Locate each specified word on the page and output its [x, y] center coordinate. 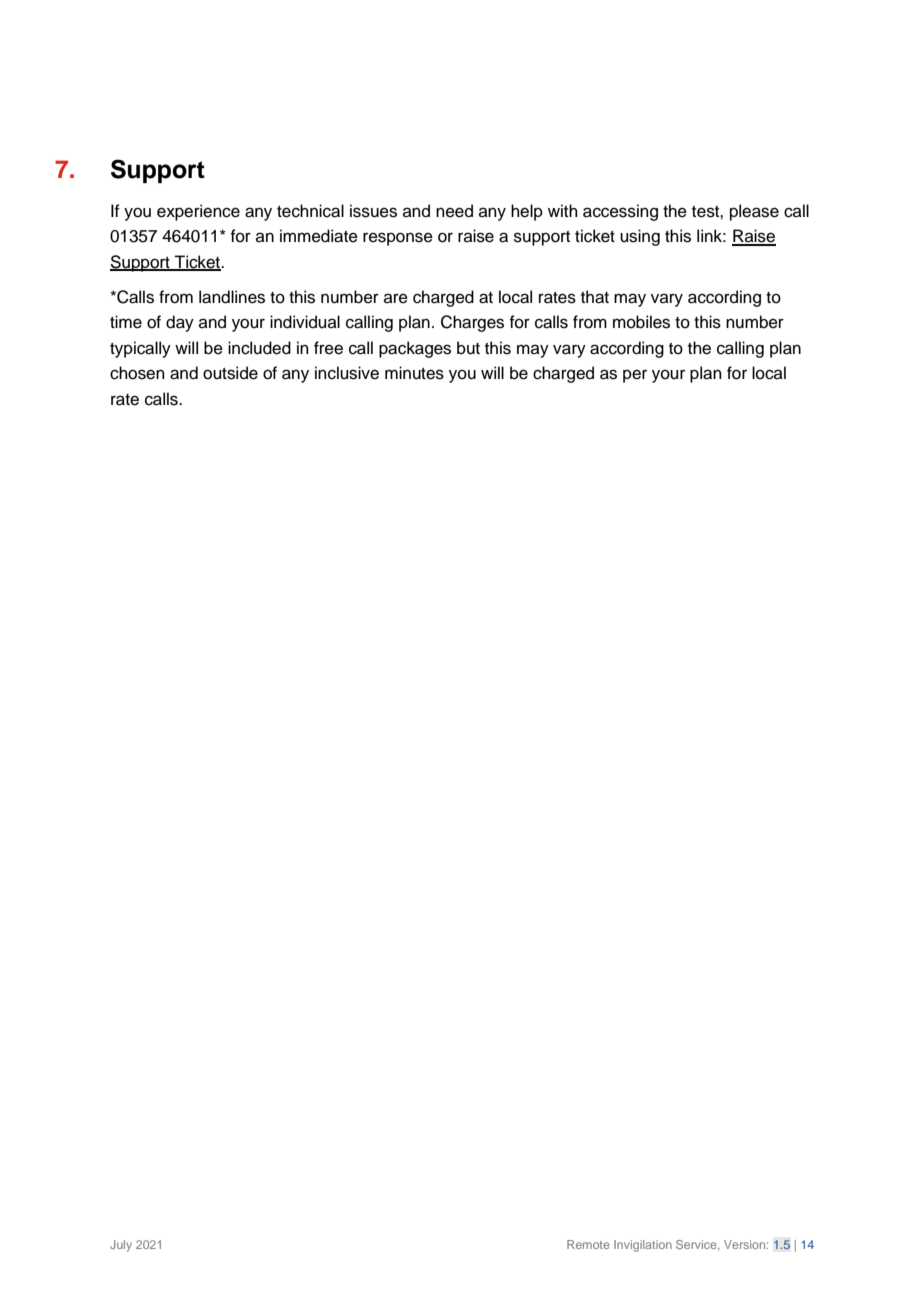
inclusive [347, 373]
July [121, 1246]
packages [415, 349]
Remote [588, 1244]
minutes [414, 373]
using [640, 237]
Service [697, 1245]
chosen [137, 373]
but [468, 348]
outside [230, 373]
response [398, 239]
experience [198, 212]
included [259, 348]
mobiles [641, 322]
